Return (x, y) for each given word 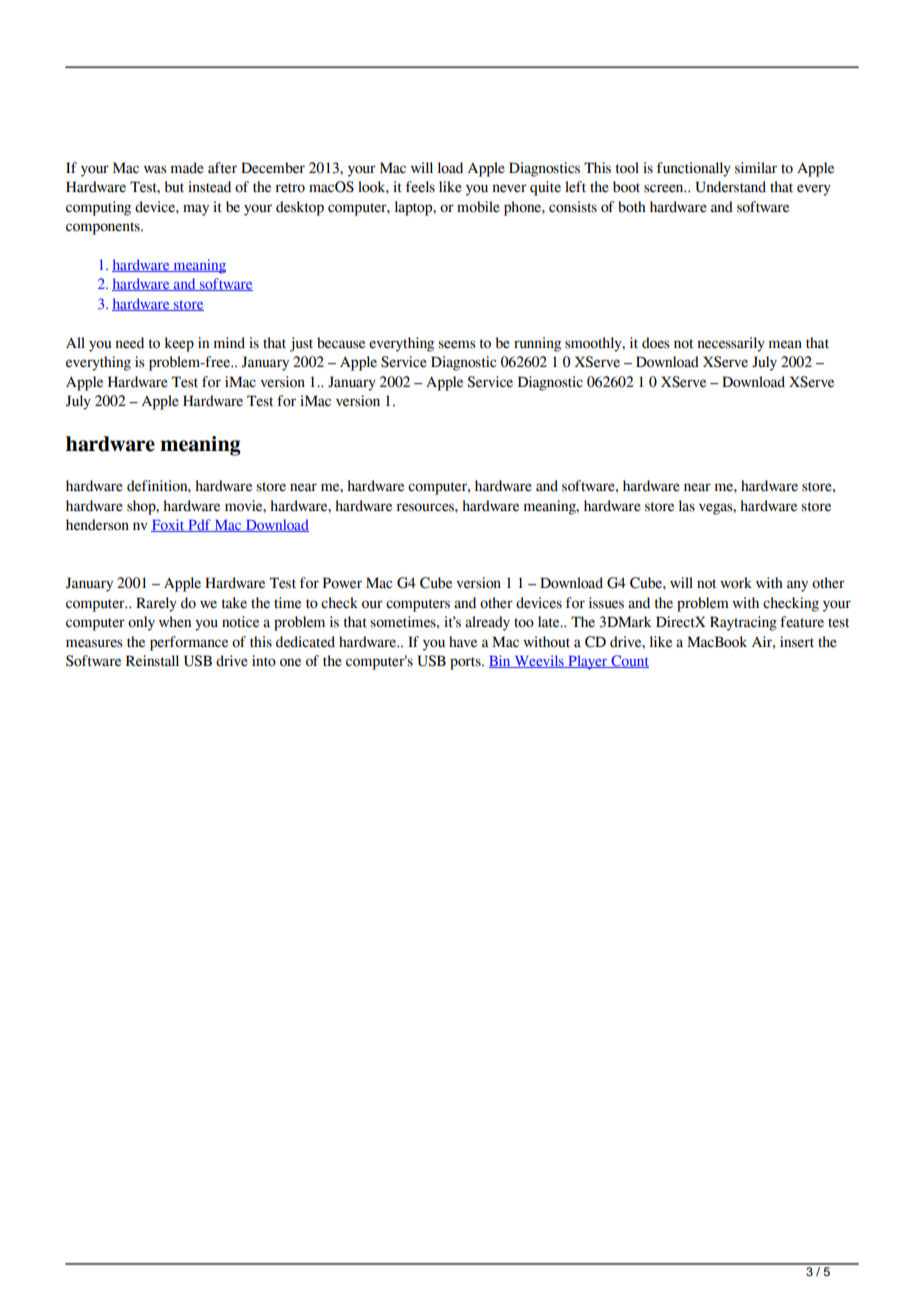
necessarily (731, 344)
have (463, 642)
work (736, 583)
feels (420, 187)
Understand (731, 187)
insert (797, 642)
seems (457, 344)
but (174, 187)
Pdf (199, 525)
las (687, 506)
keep (179, 344)
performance (189, 643)
